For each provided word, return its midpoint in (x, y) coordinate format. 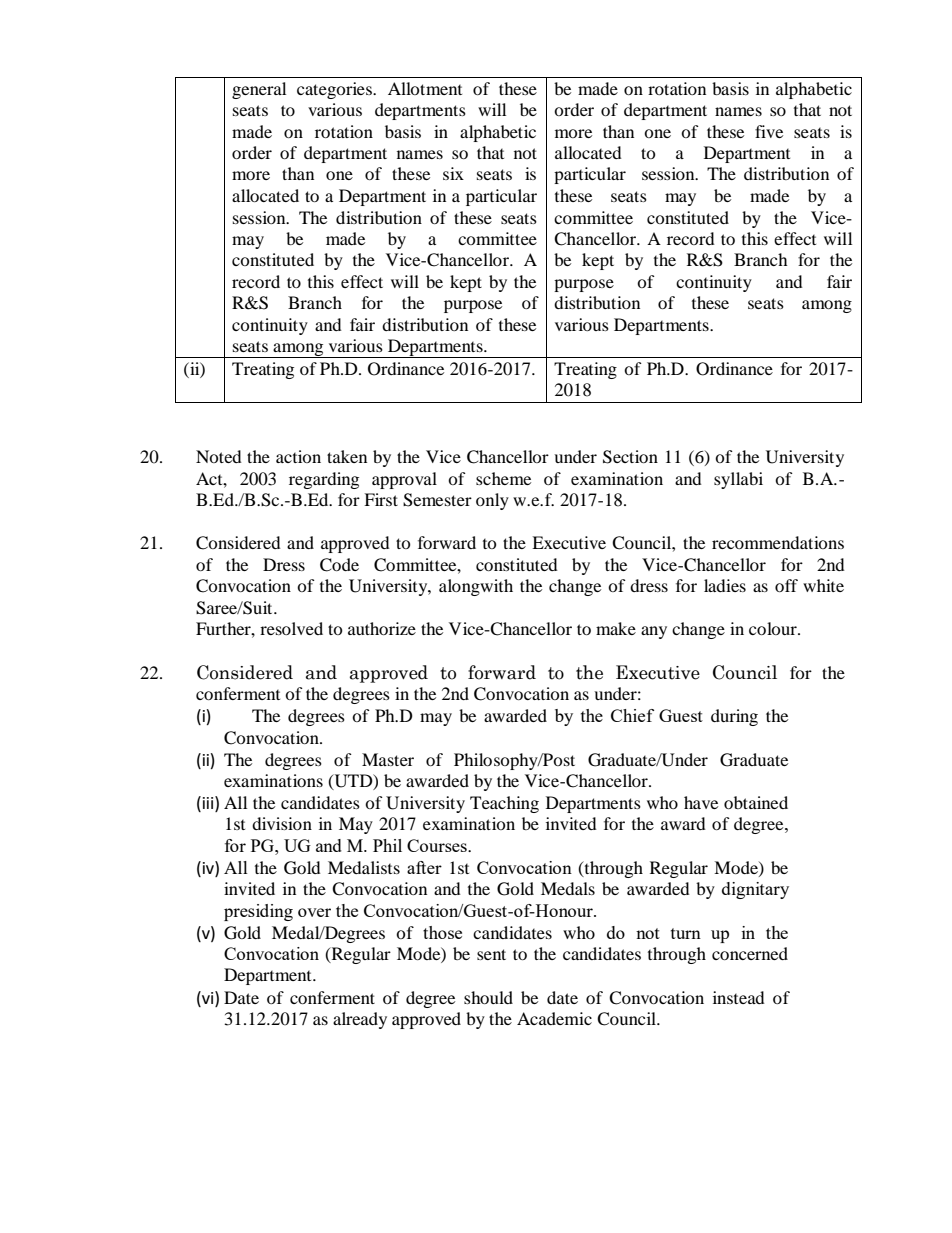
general (259, 90)
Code (339, 565)
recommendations (778, 542)
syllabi (738, 480)
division (282, 823)
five (769, 131)
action (298, 456)
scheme (503, 478)
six (453, 173)
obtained (756, 802)
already (360, 1020)
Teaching (504, 804)
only (492, 501)
